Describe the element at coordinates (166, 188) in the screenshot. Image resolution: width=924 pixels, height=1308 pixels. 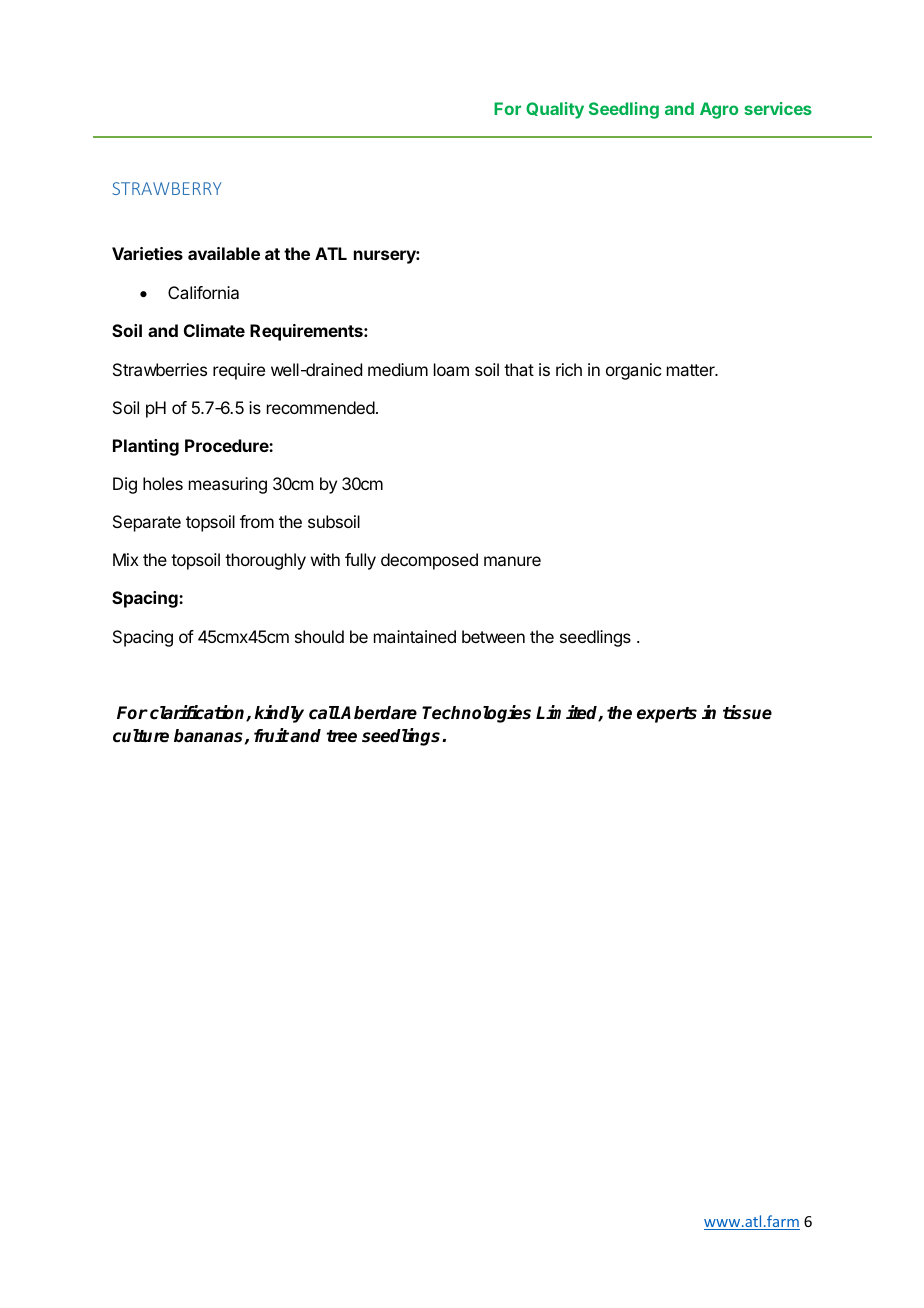
I see `STRAWBERRY` at that location.
